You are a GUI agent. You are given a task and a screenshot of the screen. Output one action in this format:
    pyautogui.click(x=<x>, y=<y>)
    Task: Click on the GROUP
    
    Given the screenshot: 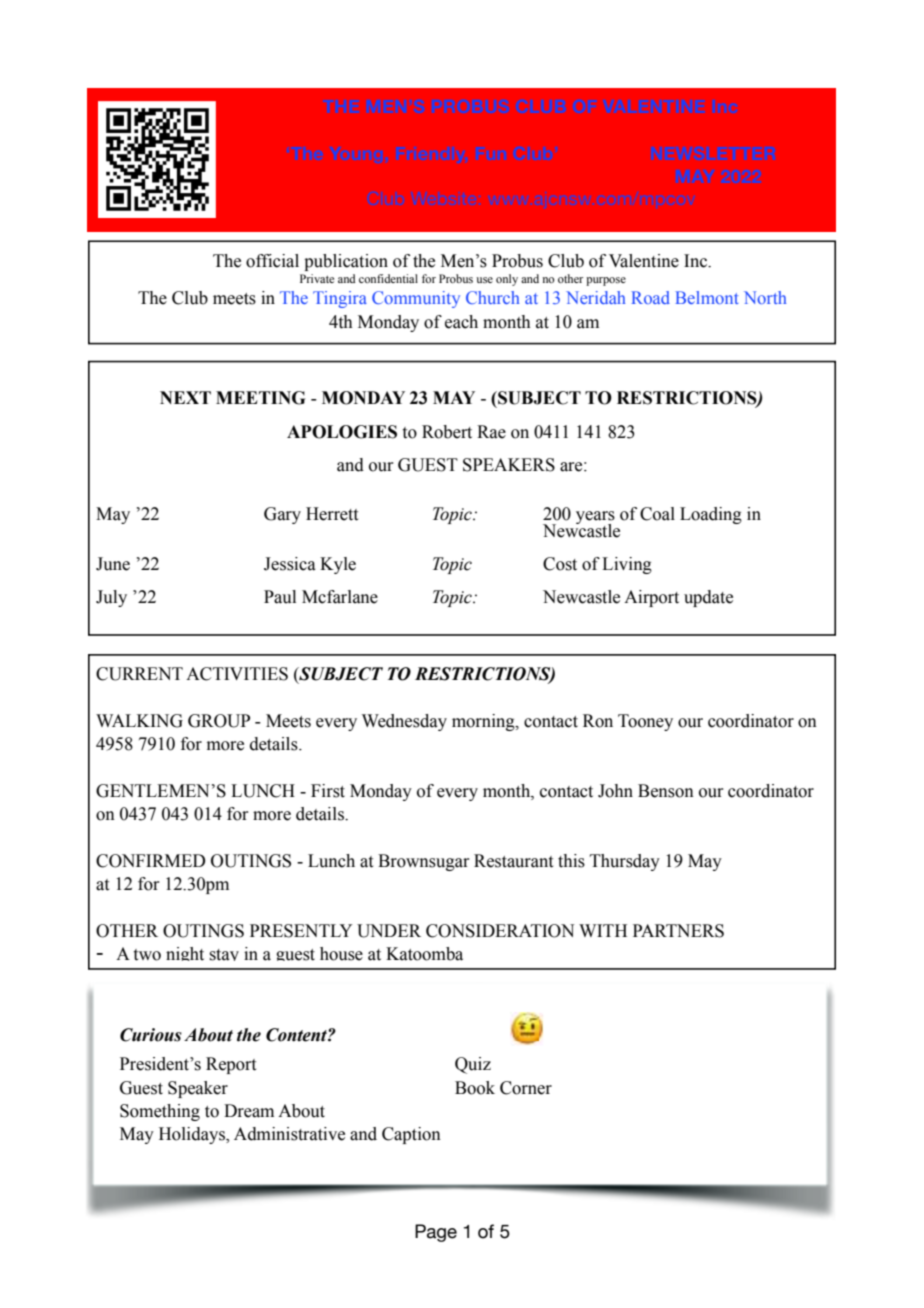 What is the action you would take?
    pyautogui.click(x=219, y=721)
